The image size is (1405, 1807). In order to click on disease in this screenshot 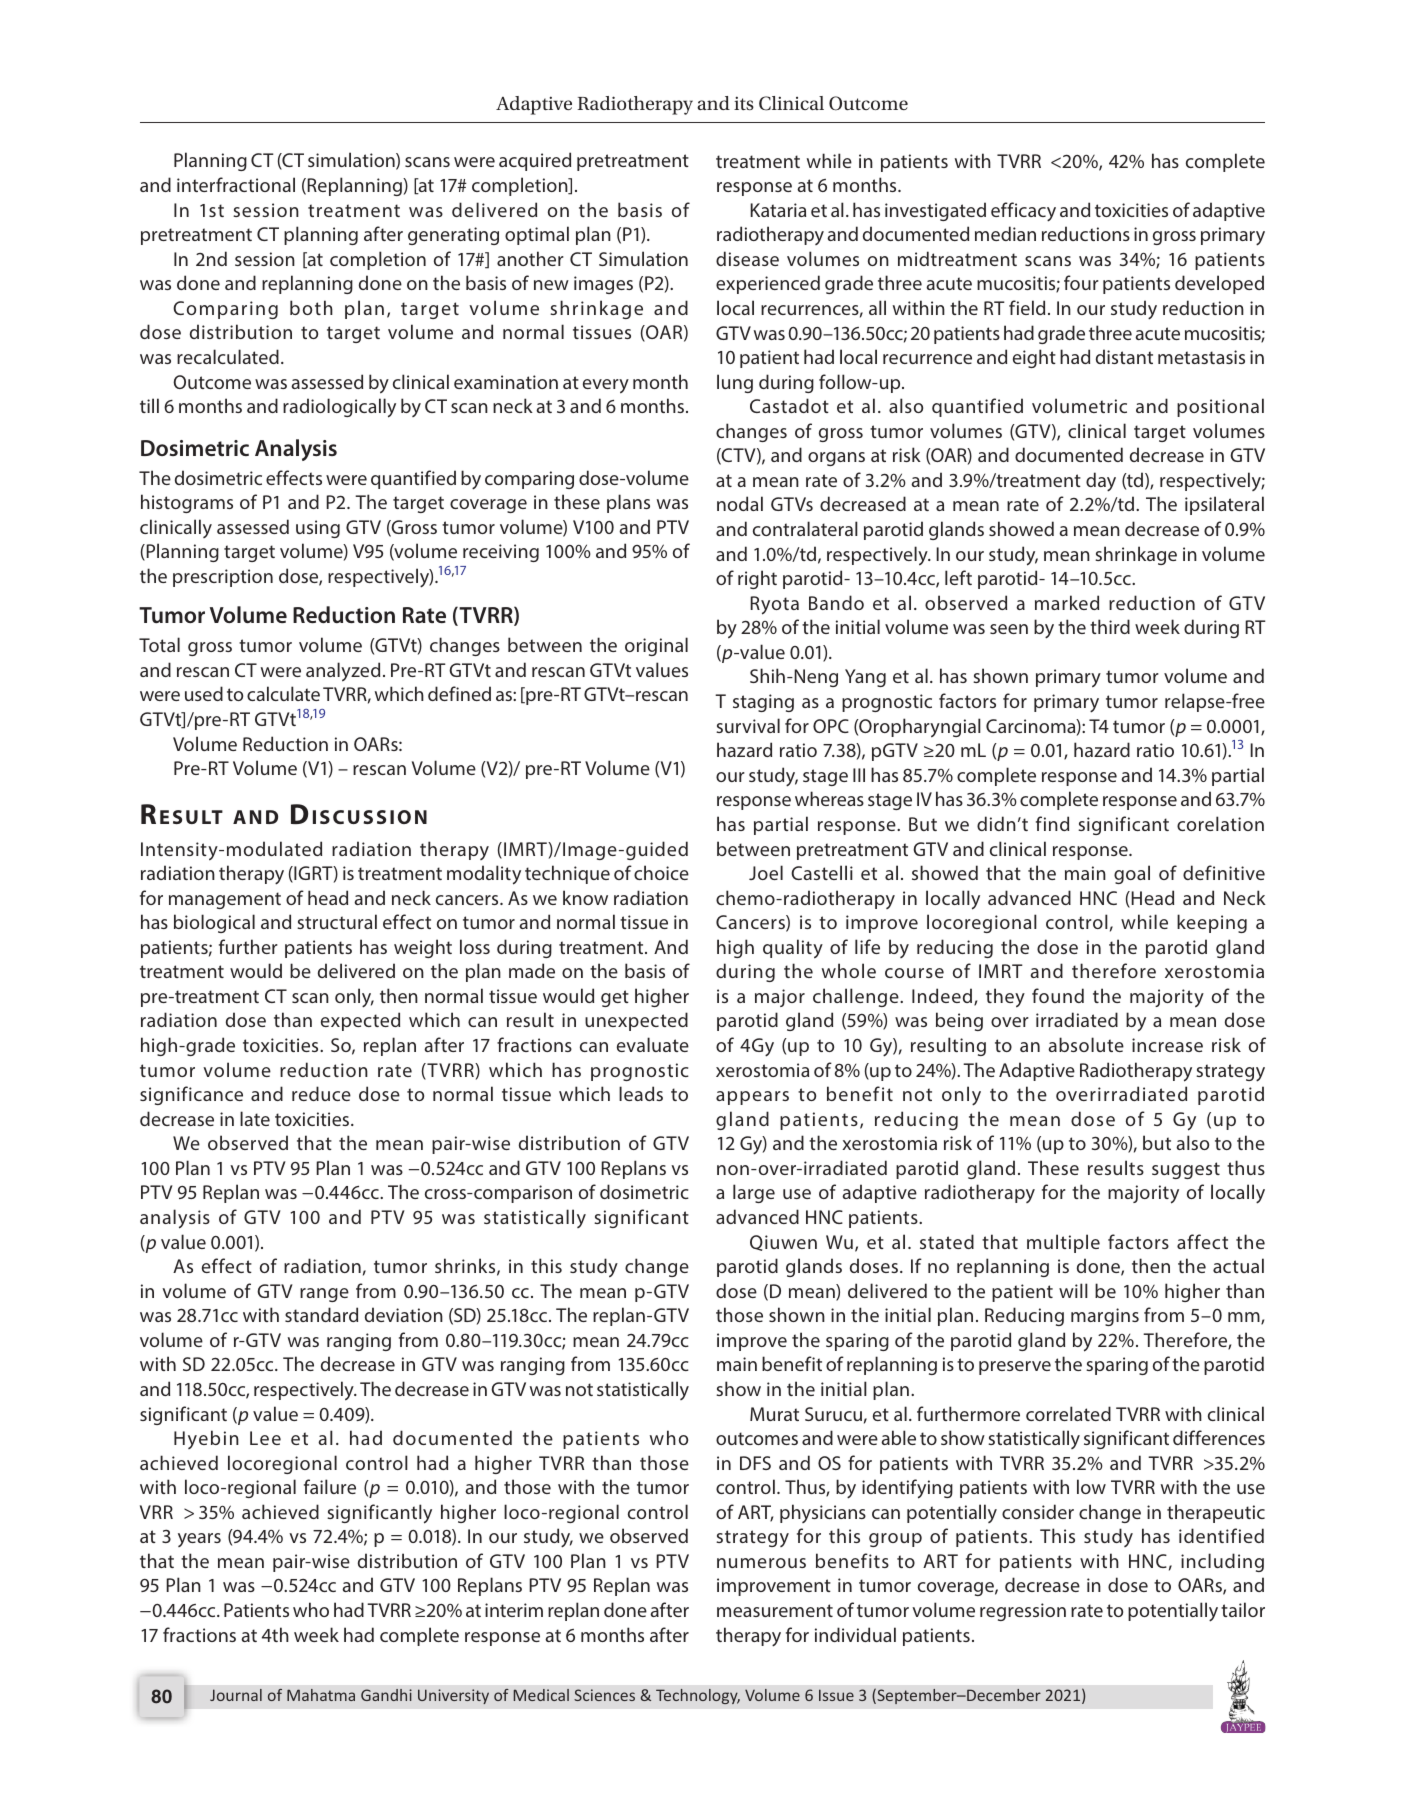, I will do `click(747, 258)`.
